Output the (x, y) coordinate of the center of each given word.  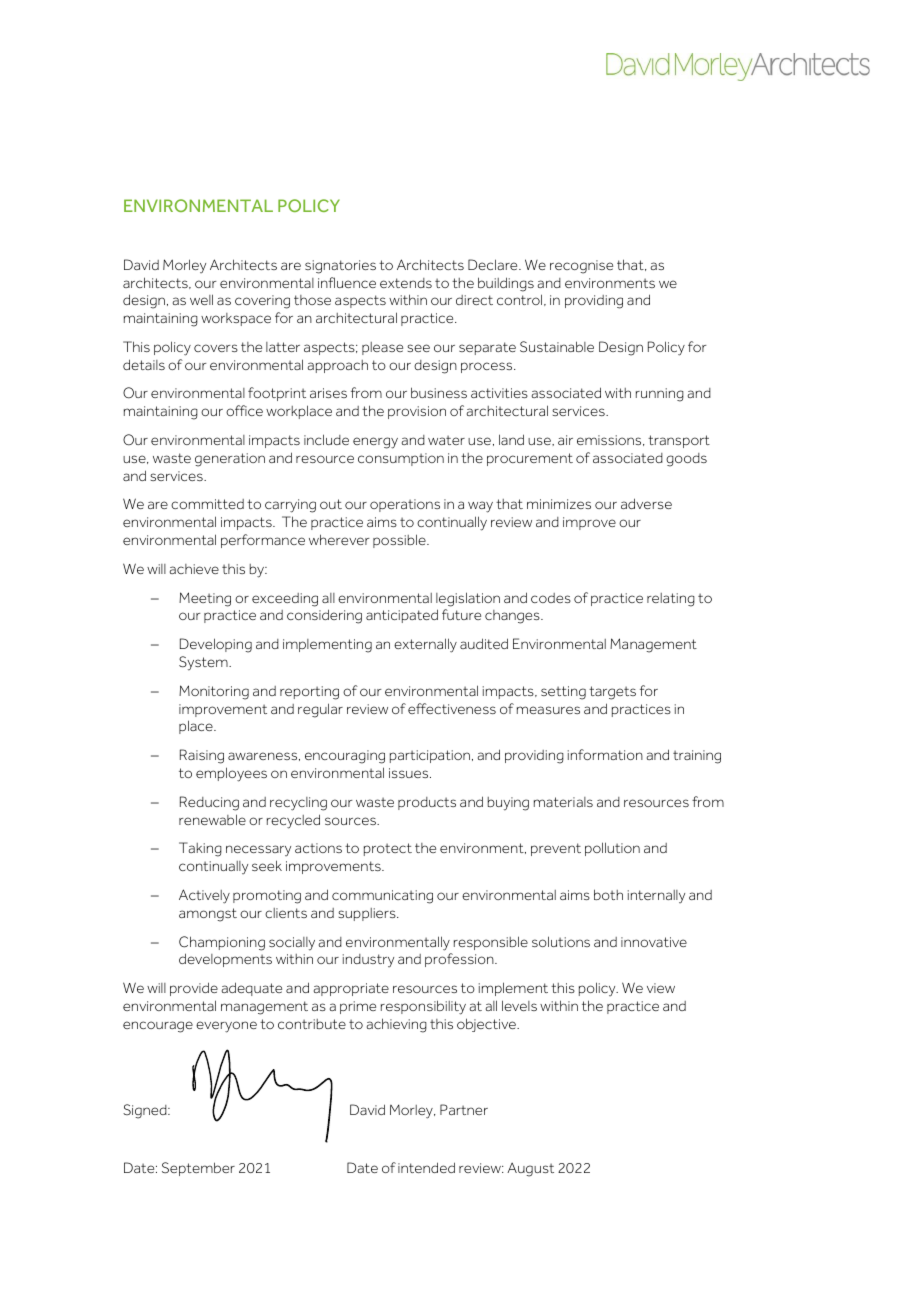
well (201, 299)
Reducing (209, 803)
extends (406, 283)
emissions (610, 440)
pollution (612, 849)
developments (225, 960)
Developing (216, 645)
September (198, 1169)
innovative (654, 942)
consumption (401, 459)
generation (230, 460)
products (427, 803)
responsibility (423, 1007)
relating (671, 600)
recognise (581, 267)
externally (425, 645)
